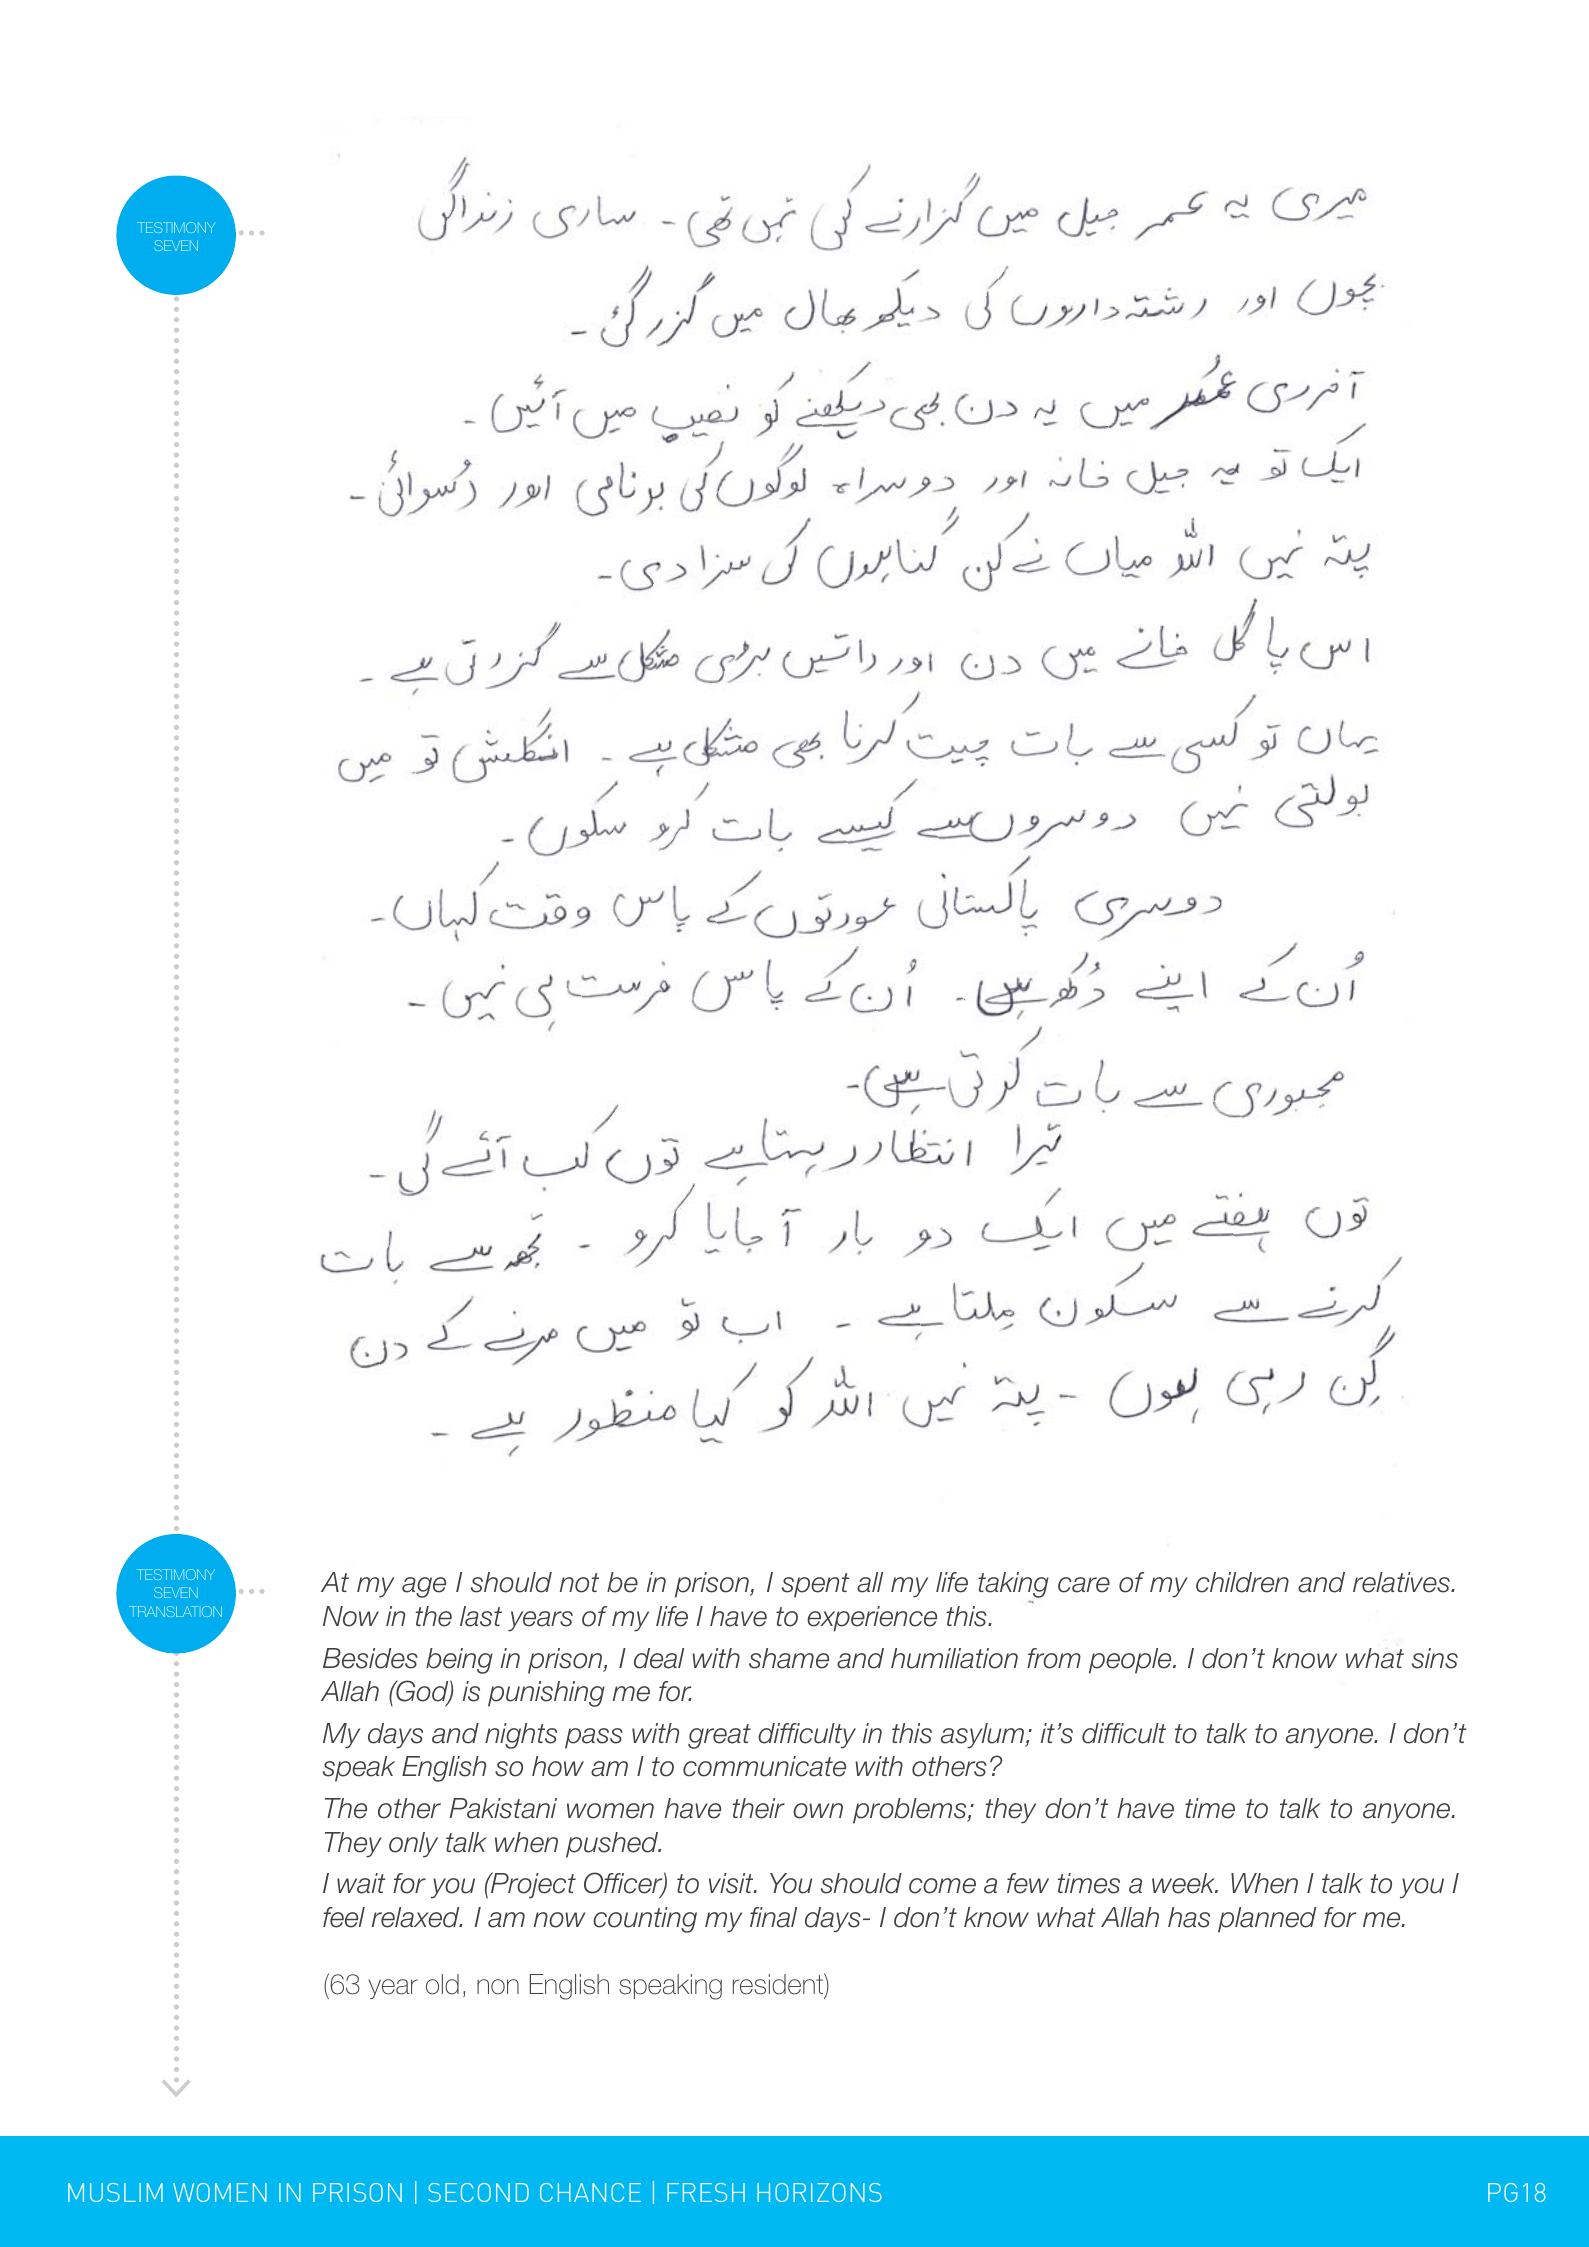 The image size is (1589, 2247). What do you see at coordinates (1185, 1883) in the screenshot?
I see `week` at bounding box center [1185, 1883].
